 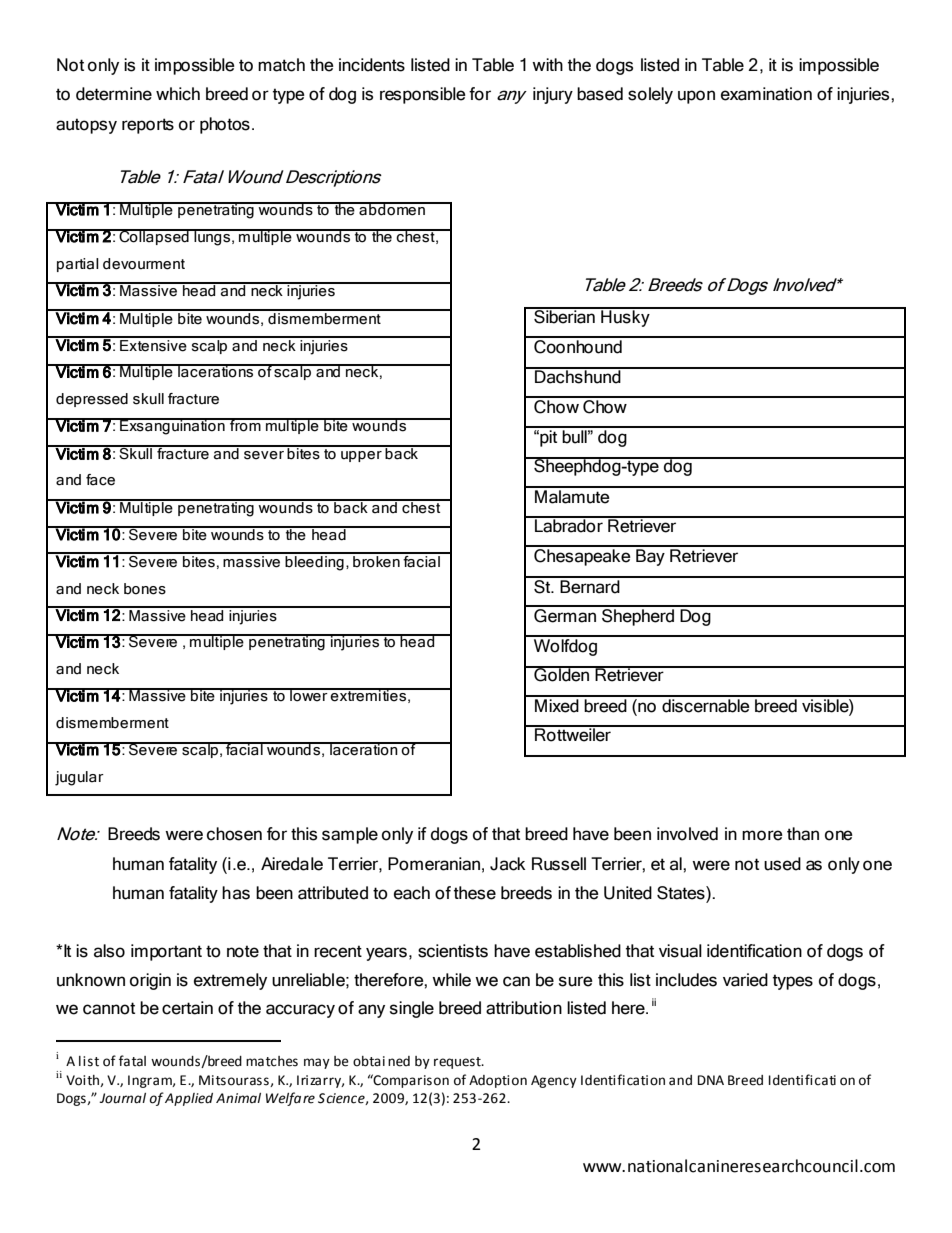 What do you see at coordinates (79, 778) in the screenshot?
I see `jugular` at bounding box center [79, 778].
